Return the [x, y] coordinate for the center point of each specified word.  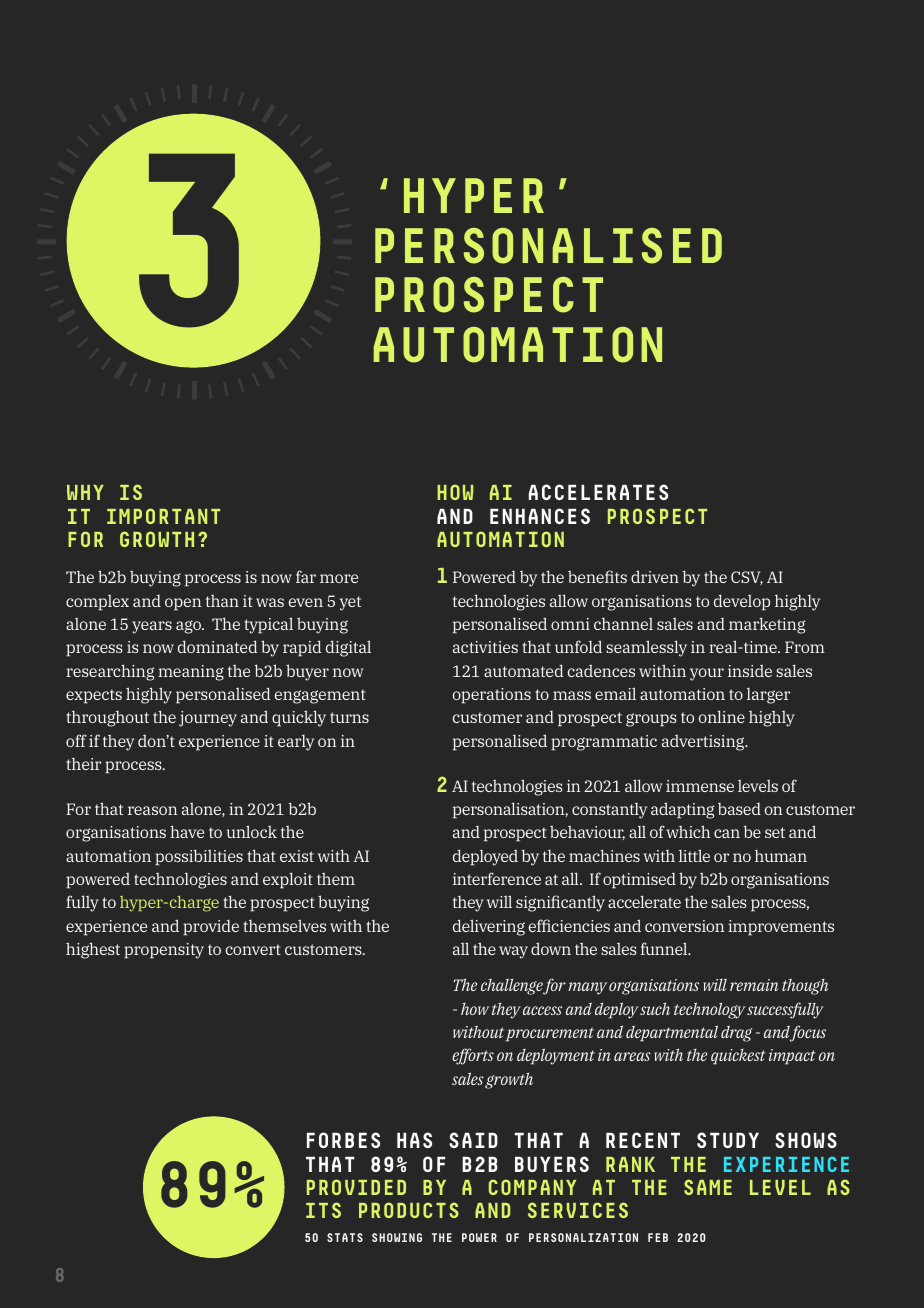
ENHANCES [540, 516]
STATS [345, 1237]
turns [349, 717]
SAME [708, 1187]
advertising [704, 743]
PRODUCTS [409, 1210]
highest [93, 950]
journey [208, 719]
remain [754, 985]
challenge [512, 987]
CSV [747, 578]
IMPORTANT [163, 516]
